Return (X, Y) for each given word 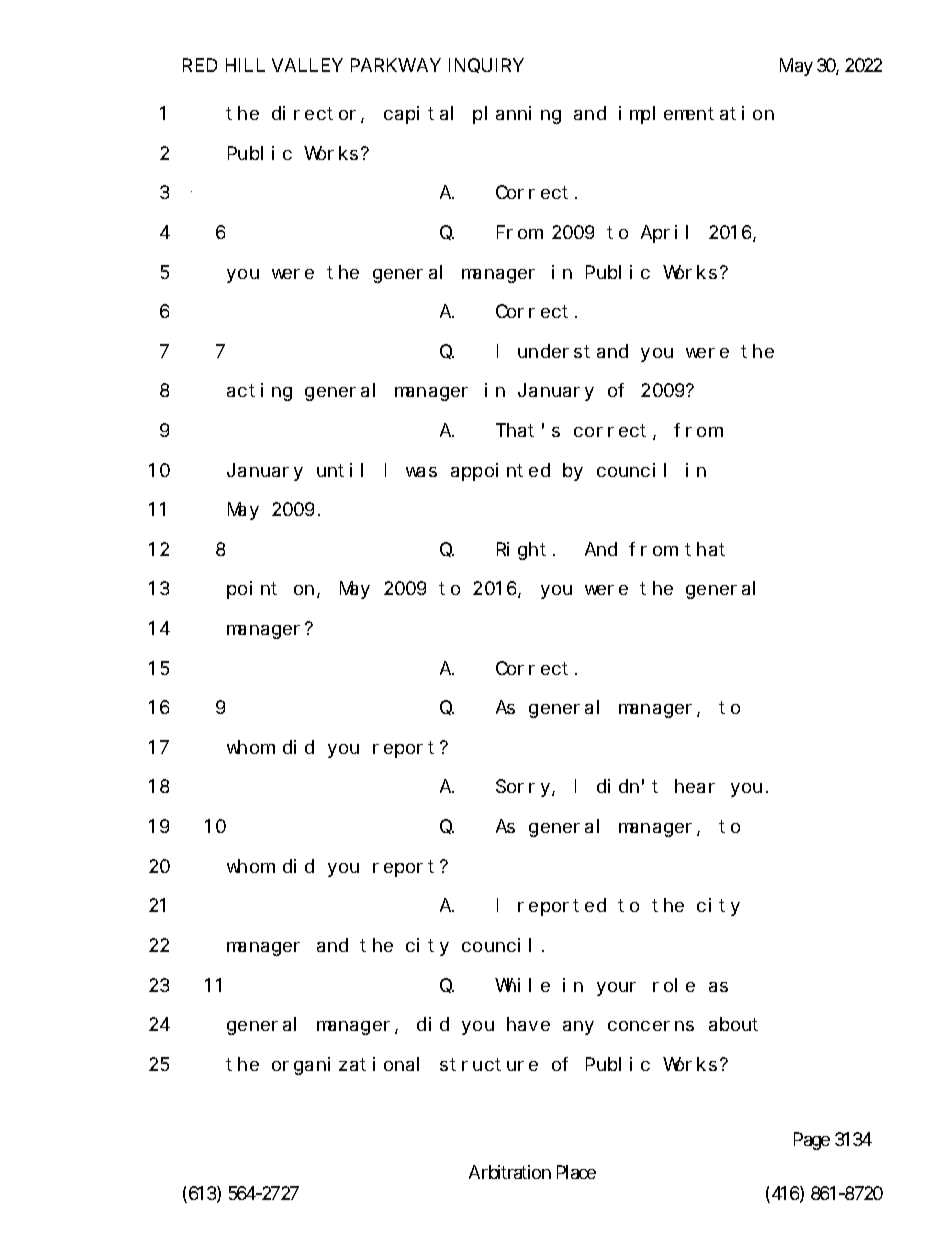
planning (517, 115)
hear (695, 786)
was (421, 472)
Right (521, 551)
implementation (696, 115)
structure (489, 1064)
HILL (245, 65)
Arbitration (510, 1172)
